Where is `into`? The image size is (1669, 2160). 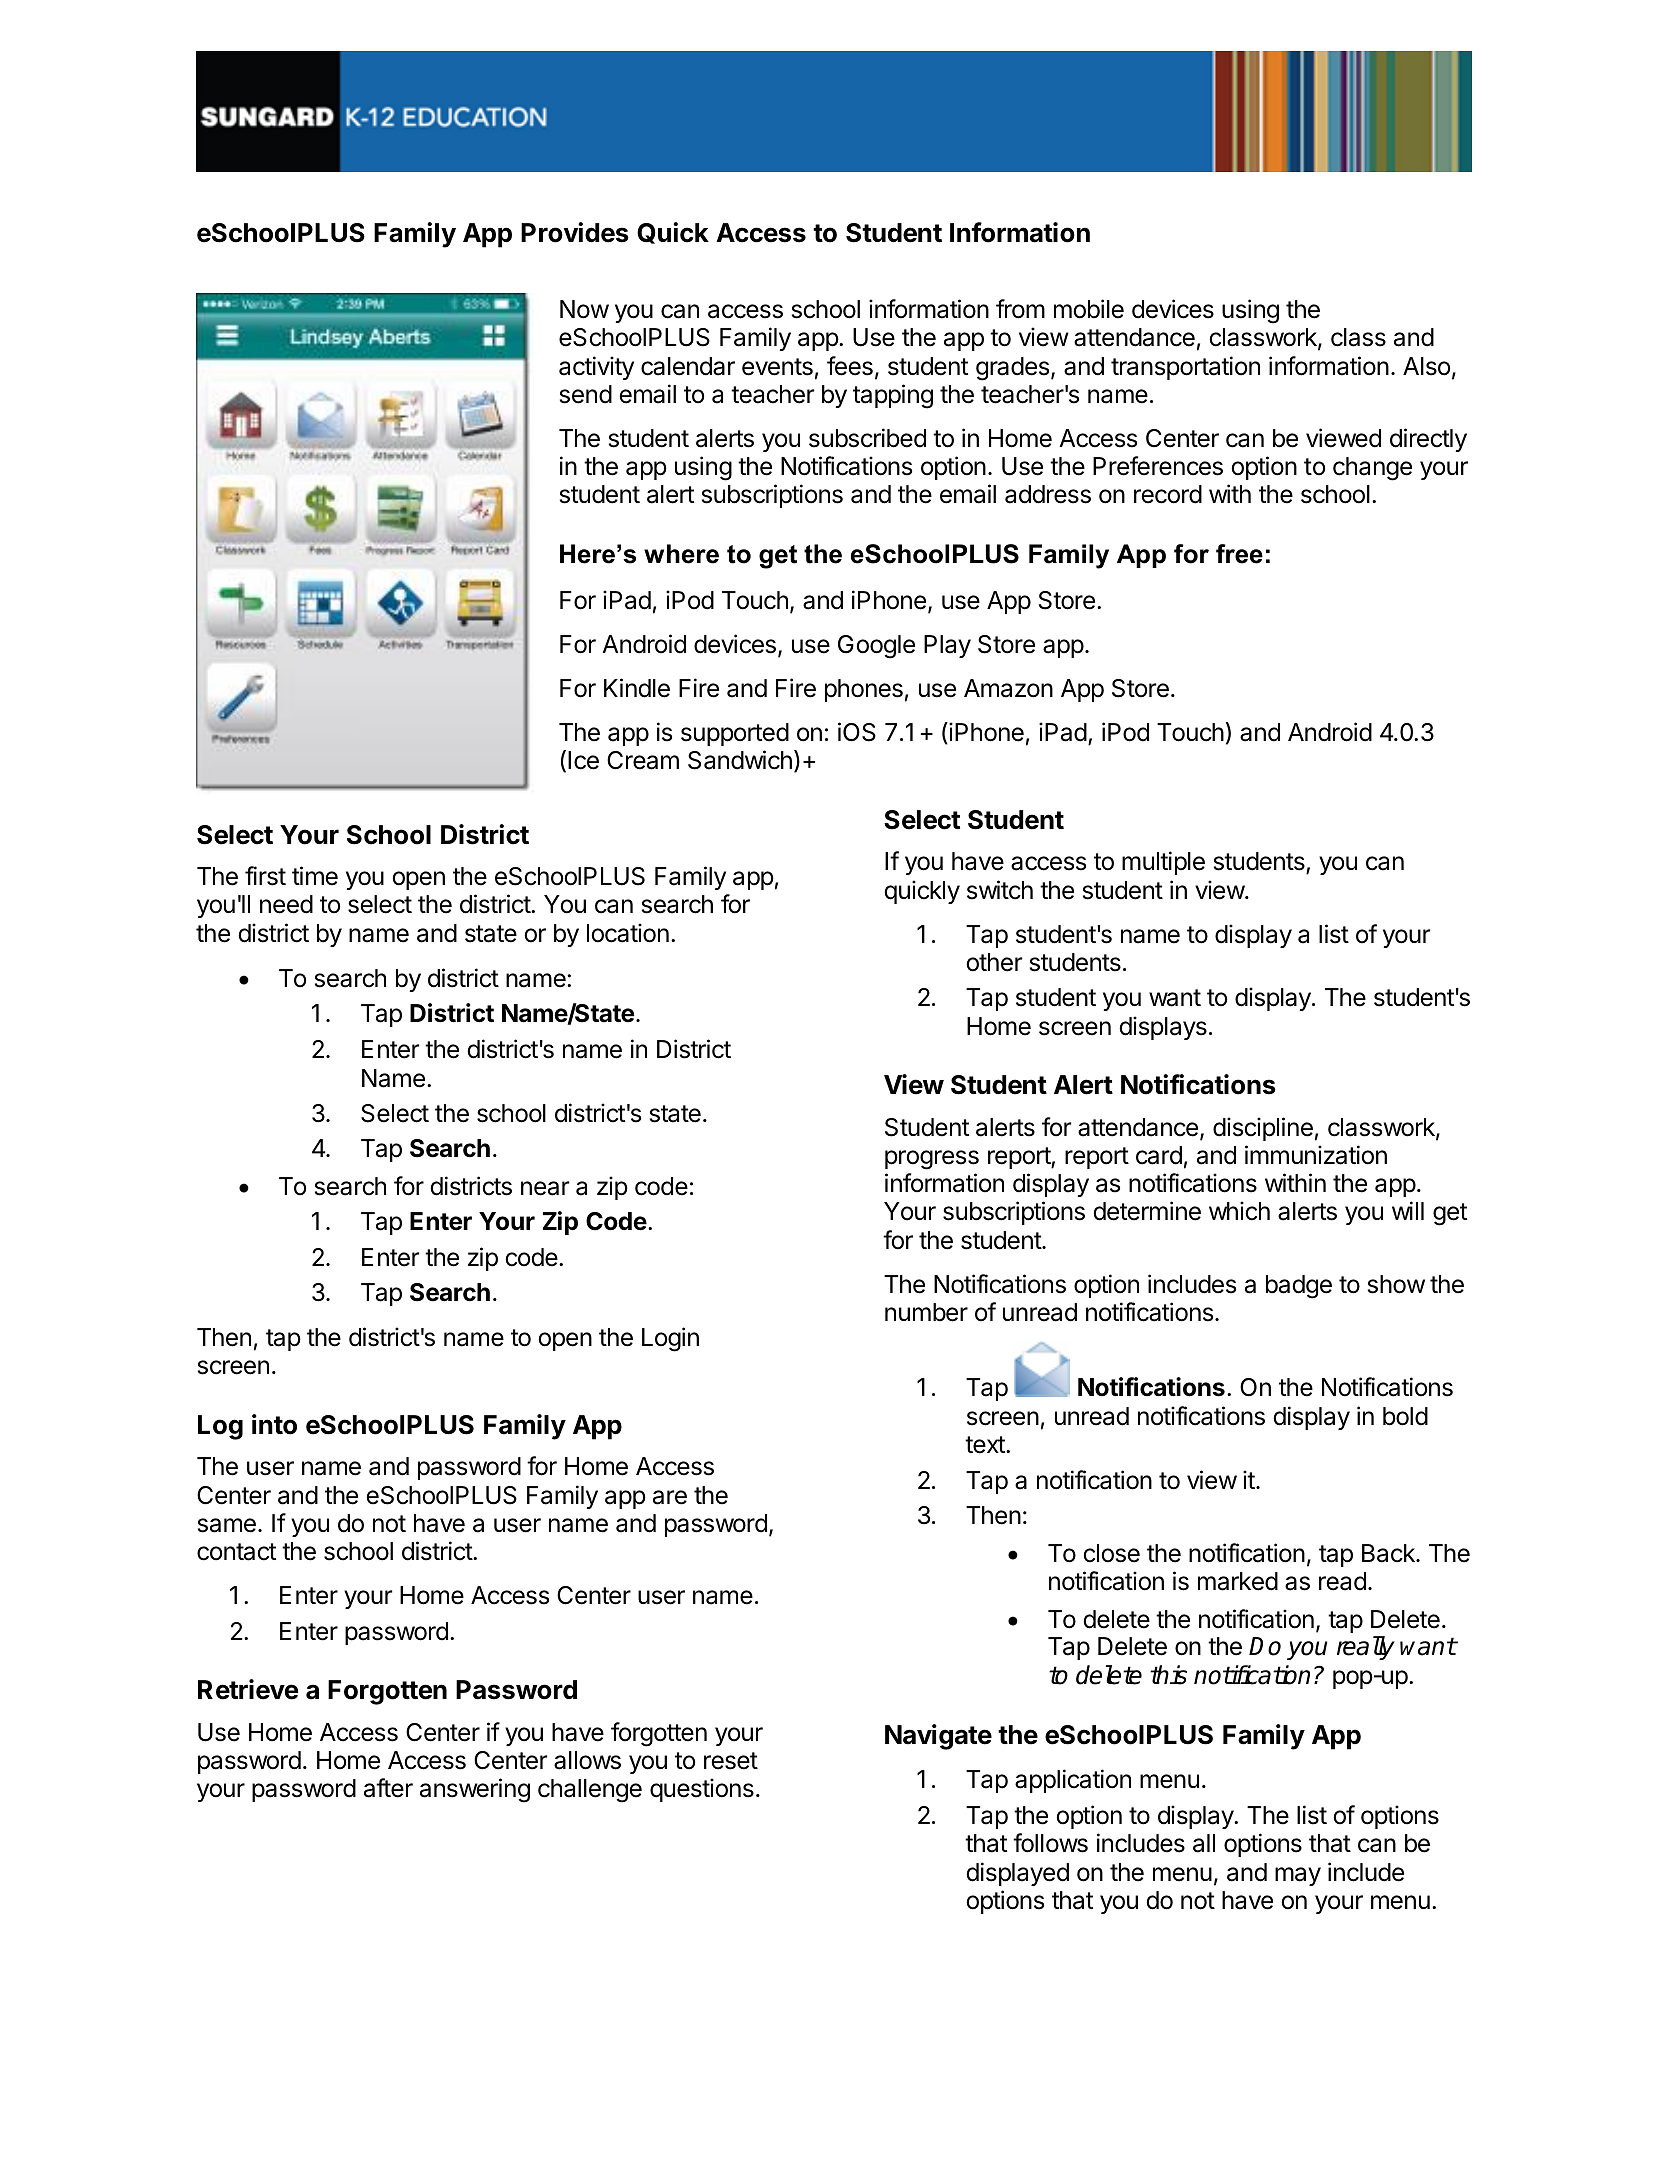
into is located at coordinates (274, 1424).
